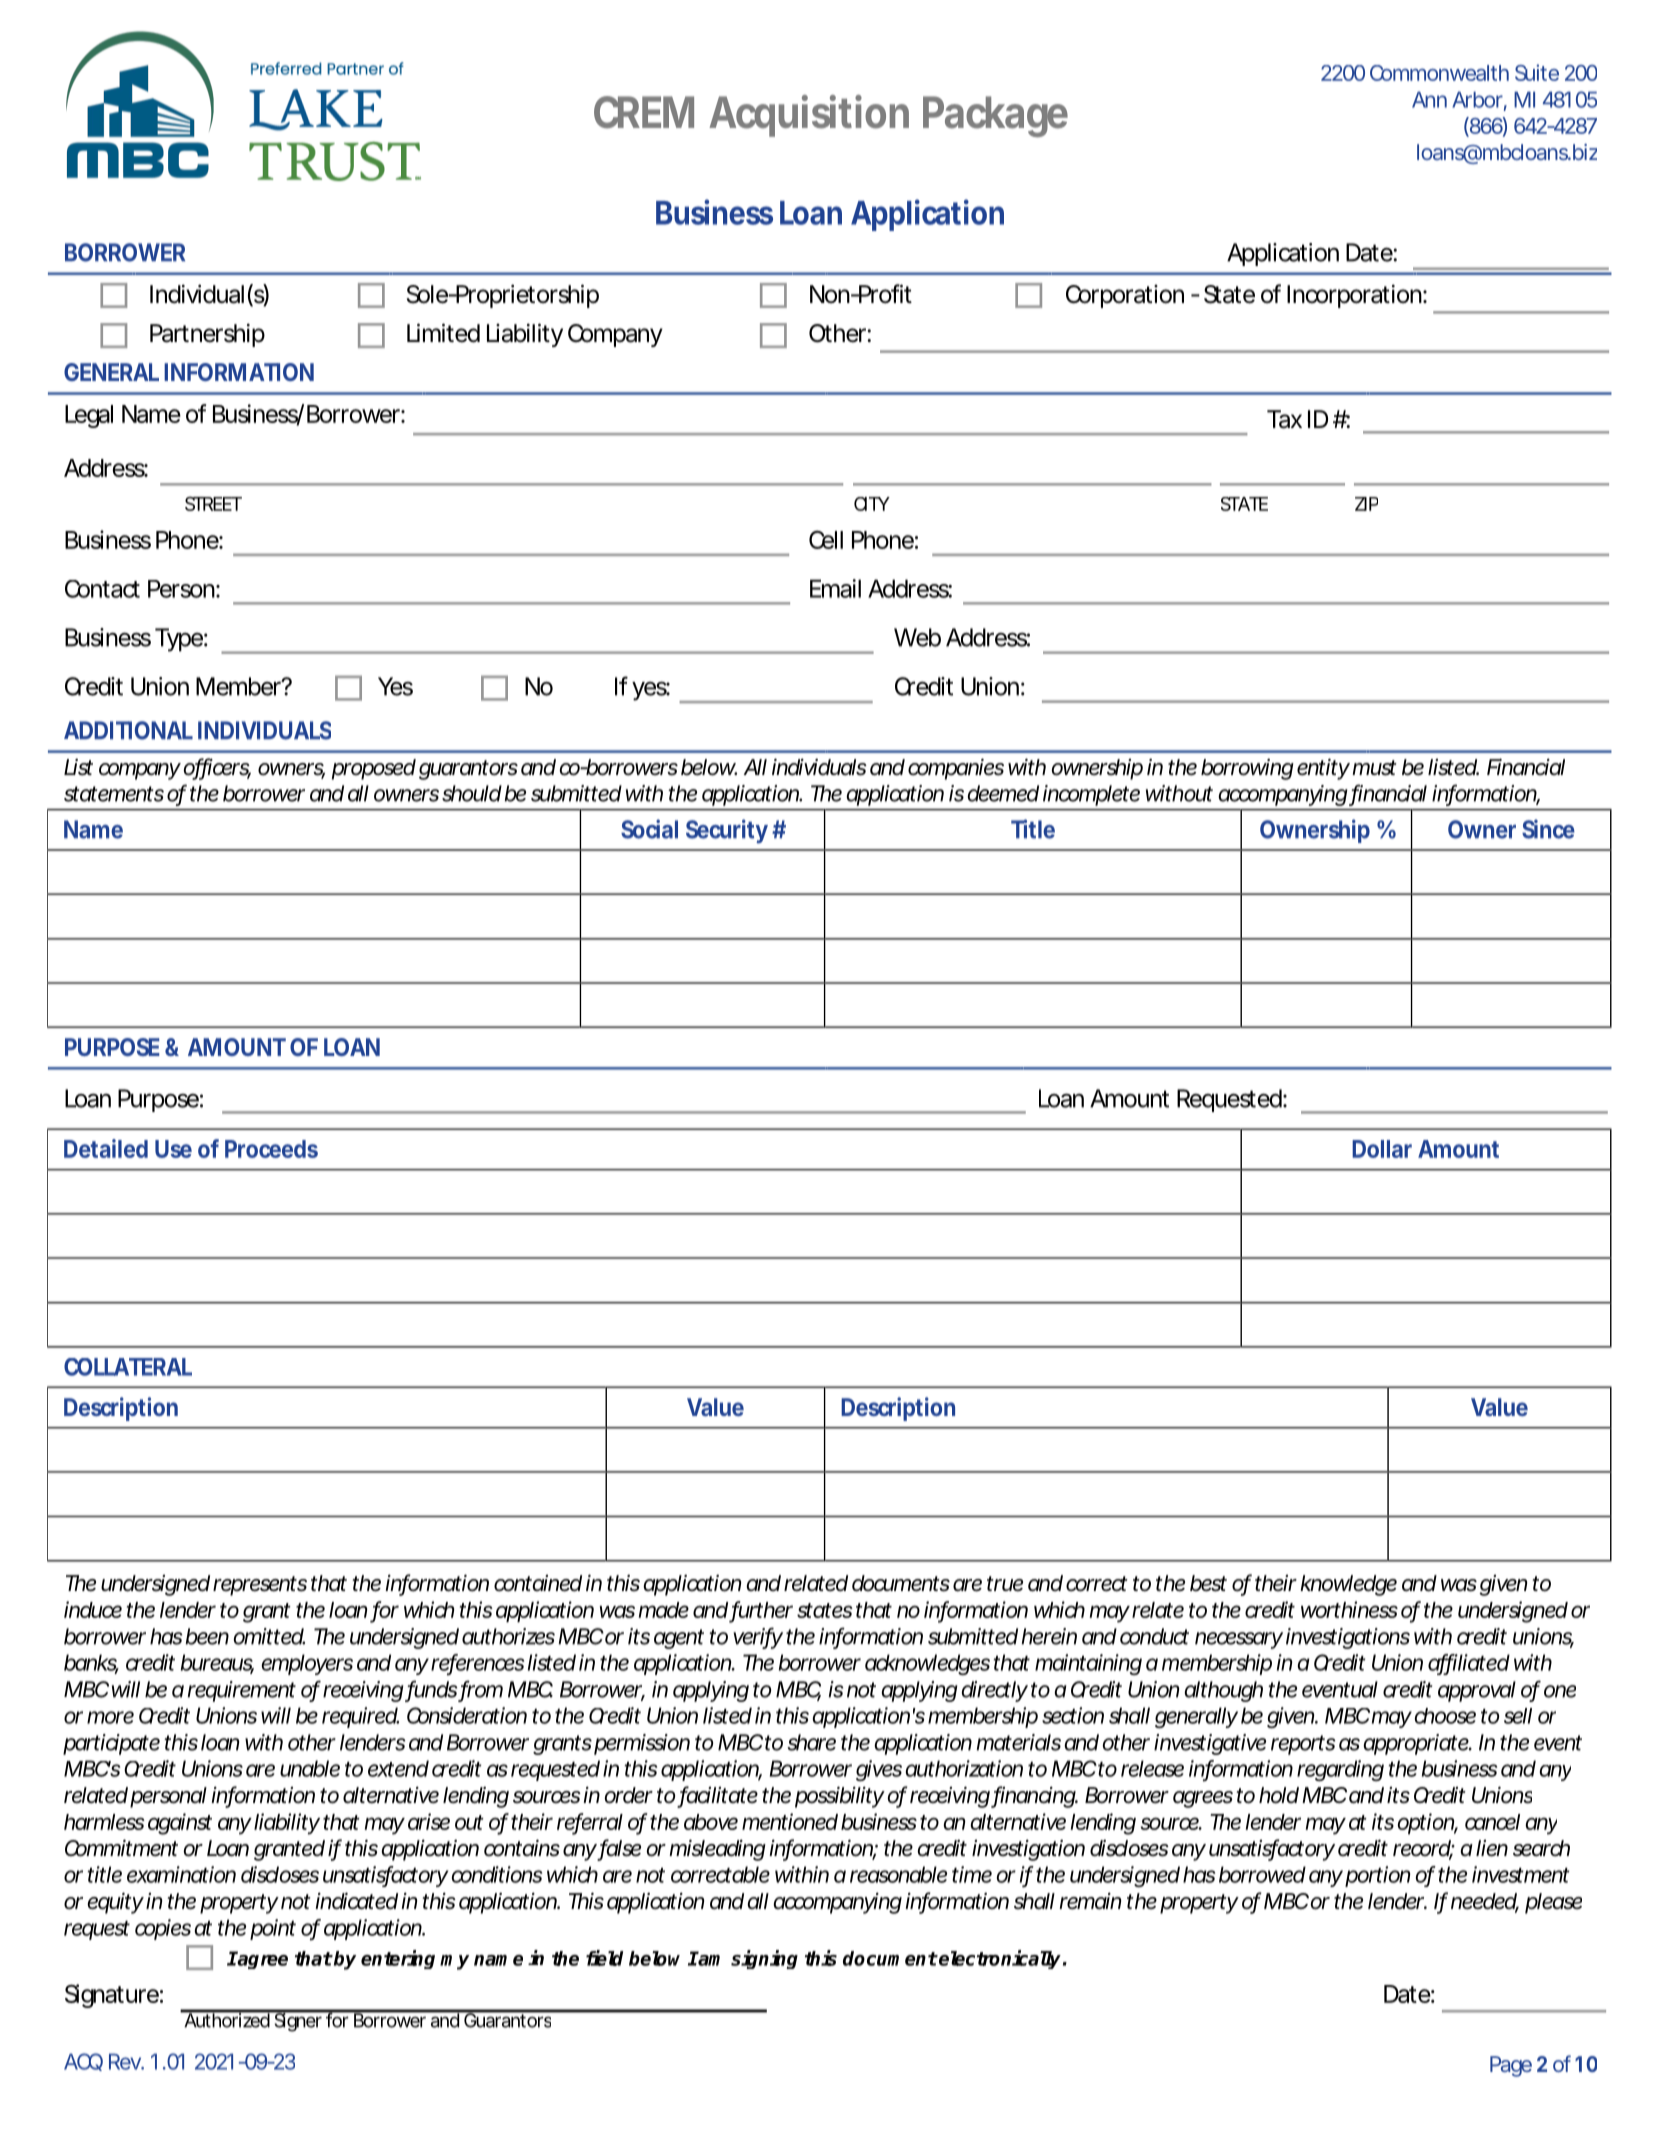 The height and width of the screenshot is (2148, 1660). Describe the element at coordinates (1382, 1149) in the screenshot. I see `Dollar` at that location.
